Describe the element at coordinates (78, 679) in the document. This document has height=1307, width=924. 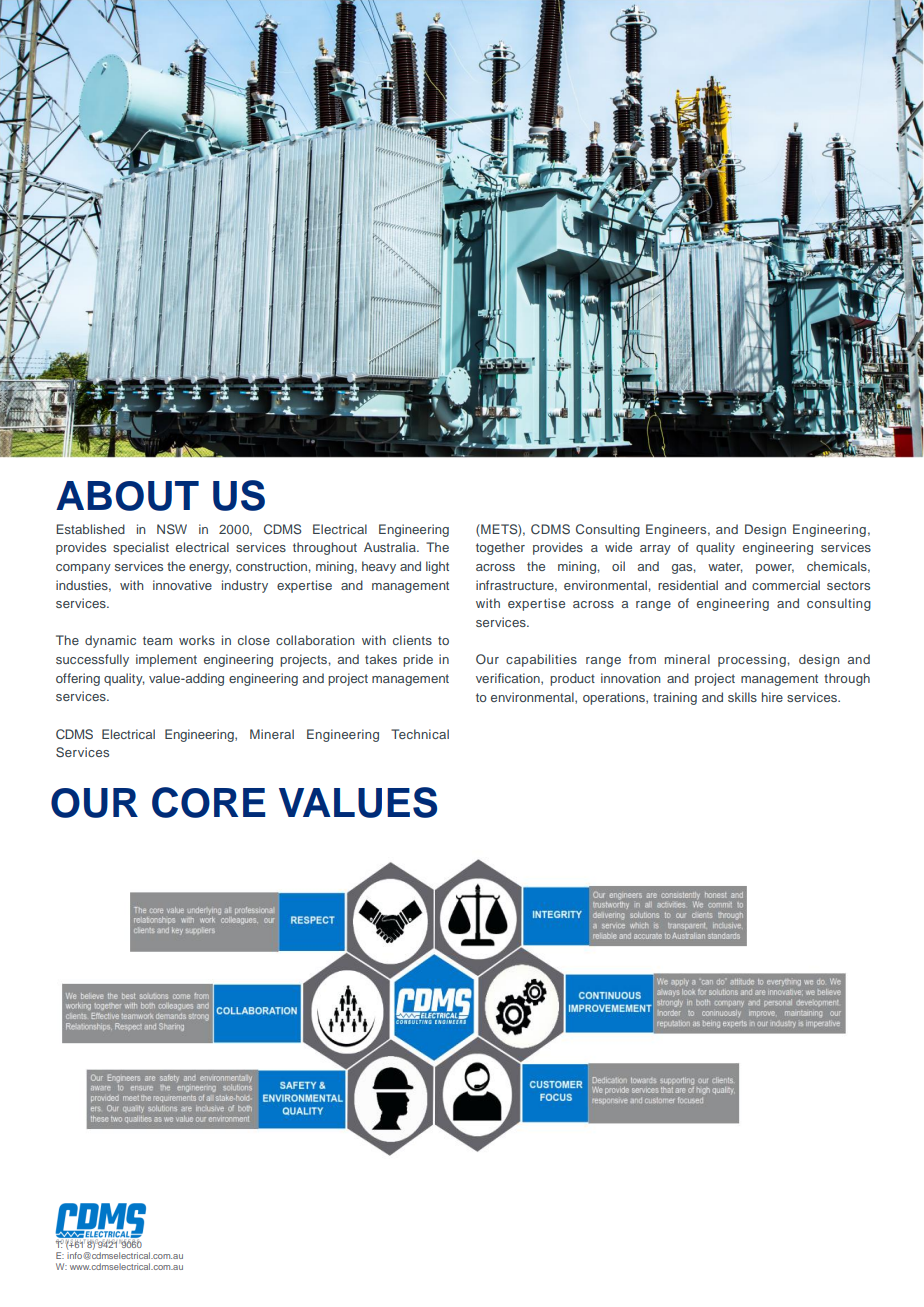
I see `offering` at that location.
